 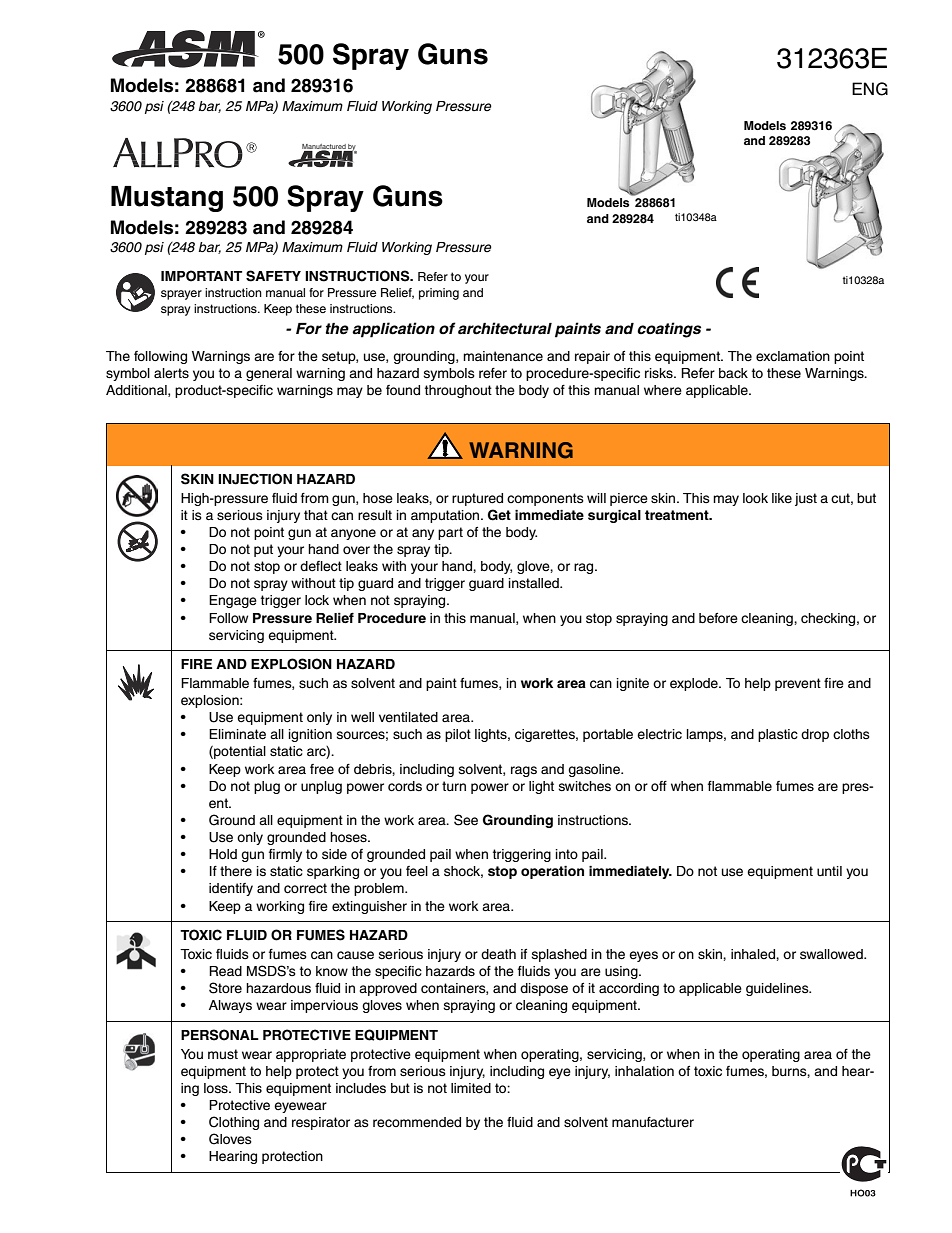 What do you see at coordinates (552, 872) in the image?
I see `operation` at bounding box center [552, 872].
